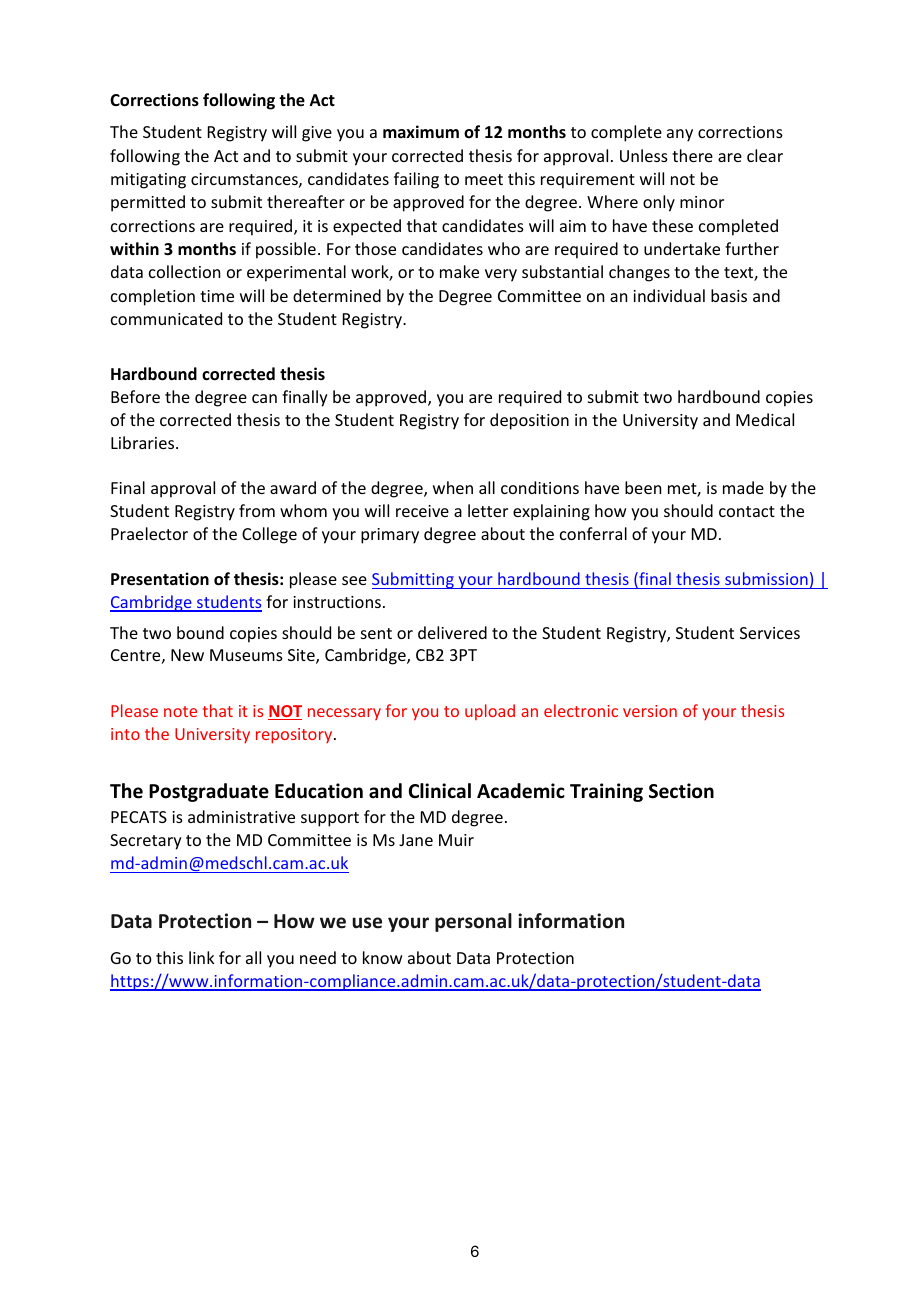 This screenshot has height=1308, width=924. What do you see at coordinates (680, 135) in the screenshot?
I see `any` at bounding box center [680, 135].
